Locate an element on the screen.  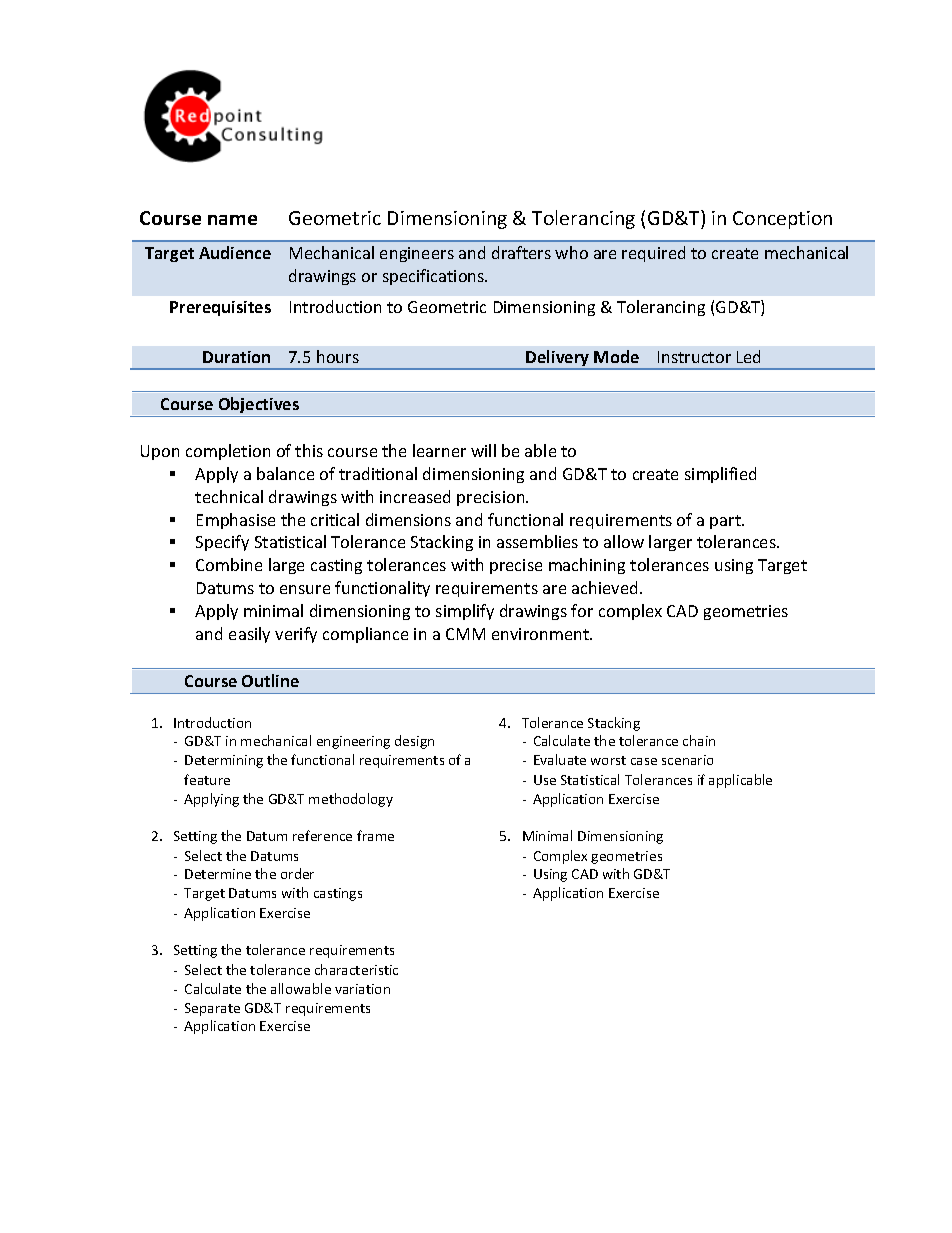
Audience is located at coordinates (235, 252).
